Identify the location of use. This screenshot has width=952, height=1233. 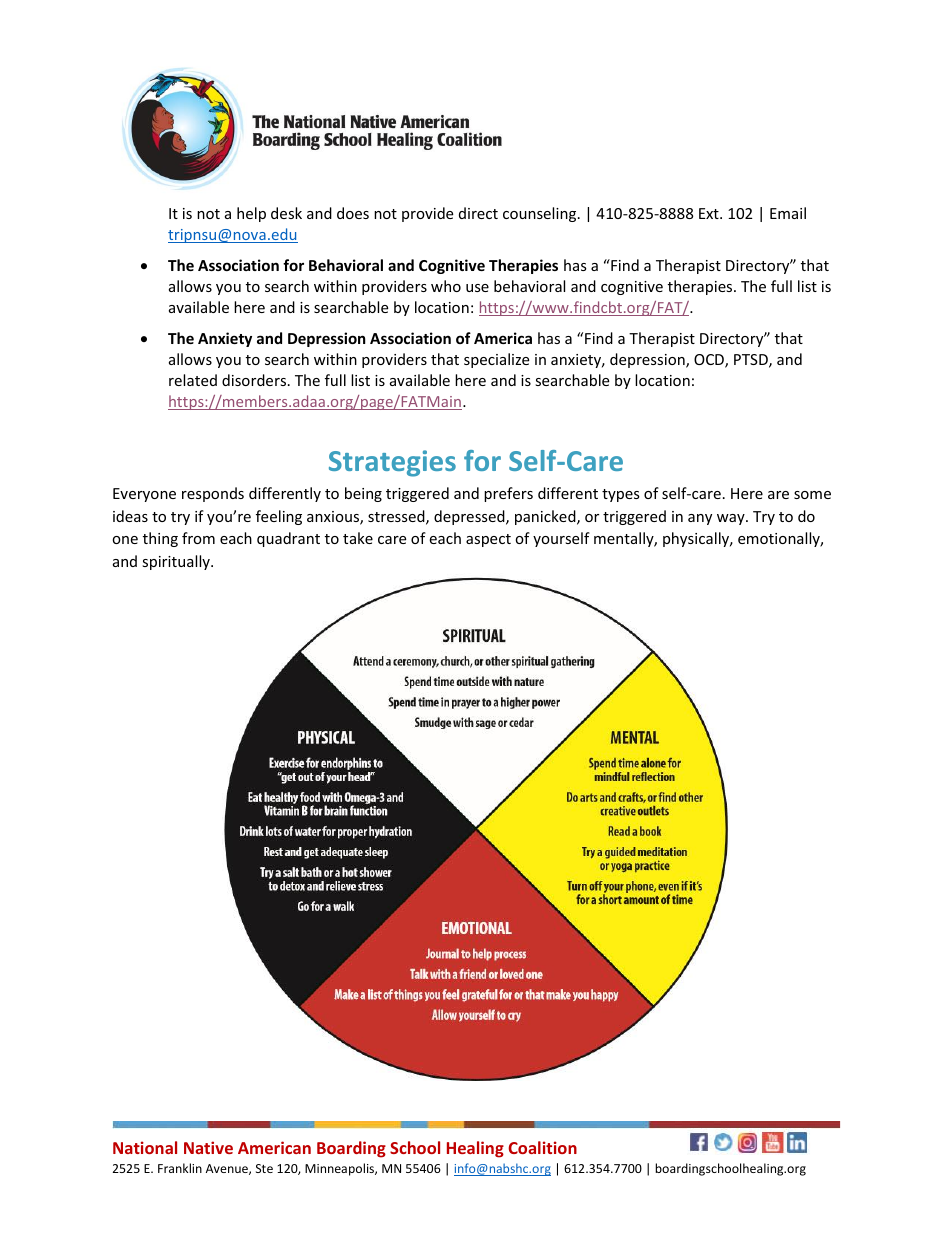
(477, 288).
